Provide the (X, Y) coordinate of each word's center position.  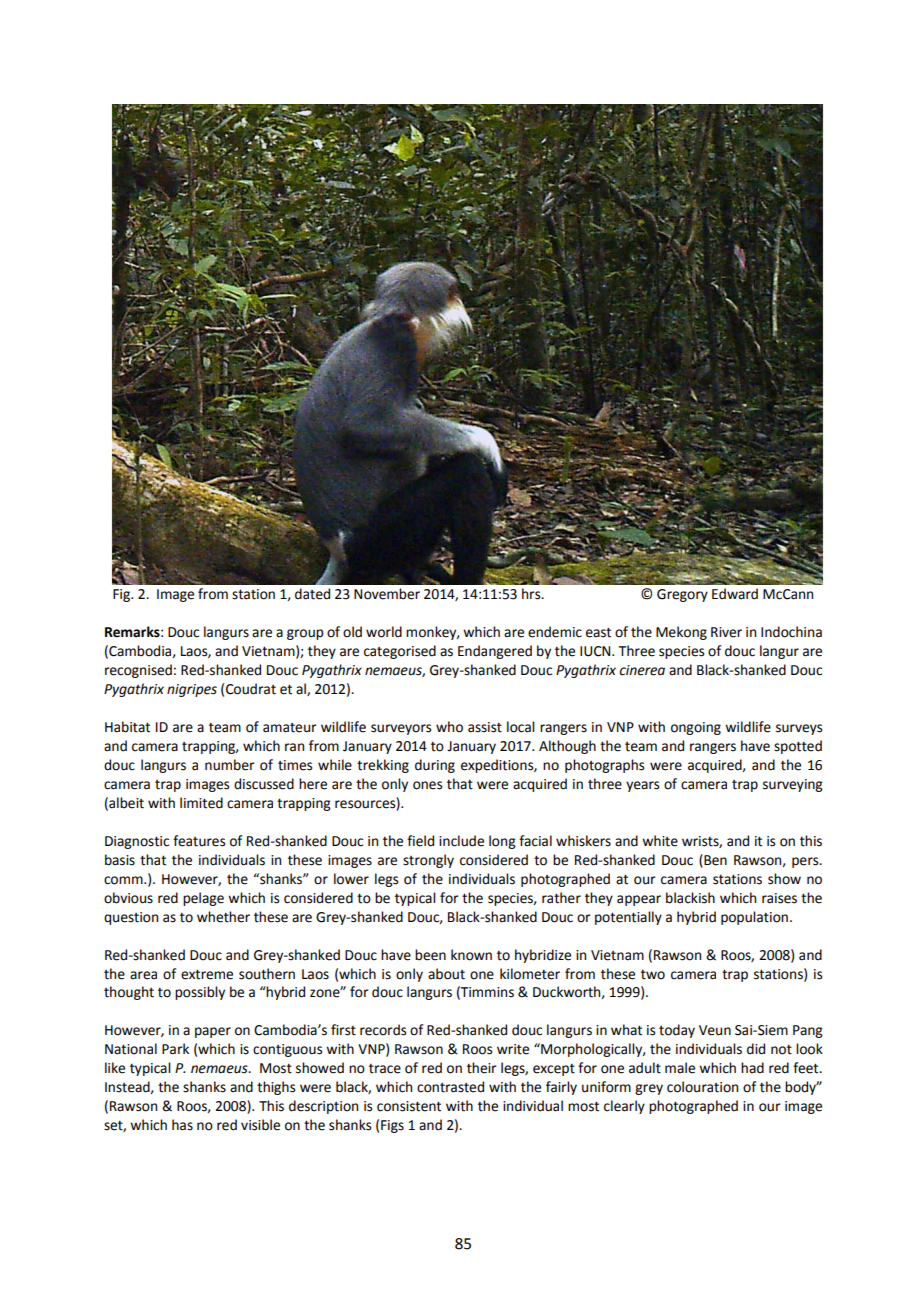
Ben (714, 860)
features (199, 841)
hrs (532, 594)
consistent (409, 1106)
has (182, 1125)
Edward (735, 594)
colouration (702, 1087)
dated (312, 594)
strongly (428, 861)
